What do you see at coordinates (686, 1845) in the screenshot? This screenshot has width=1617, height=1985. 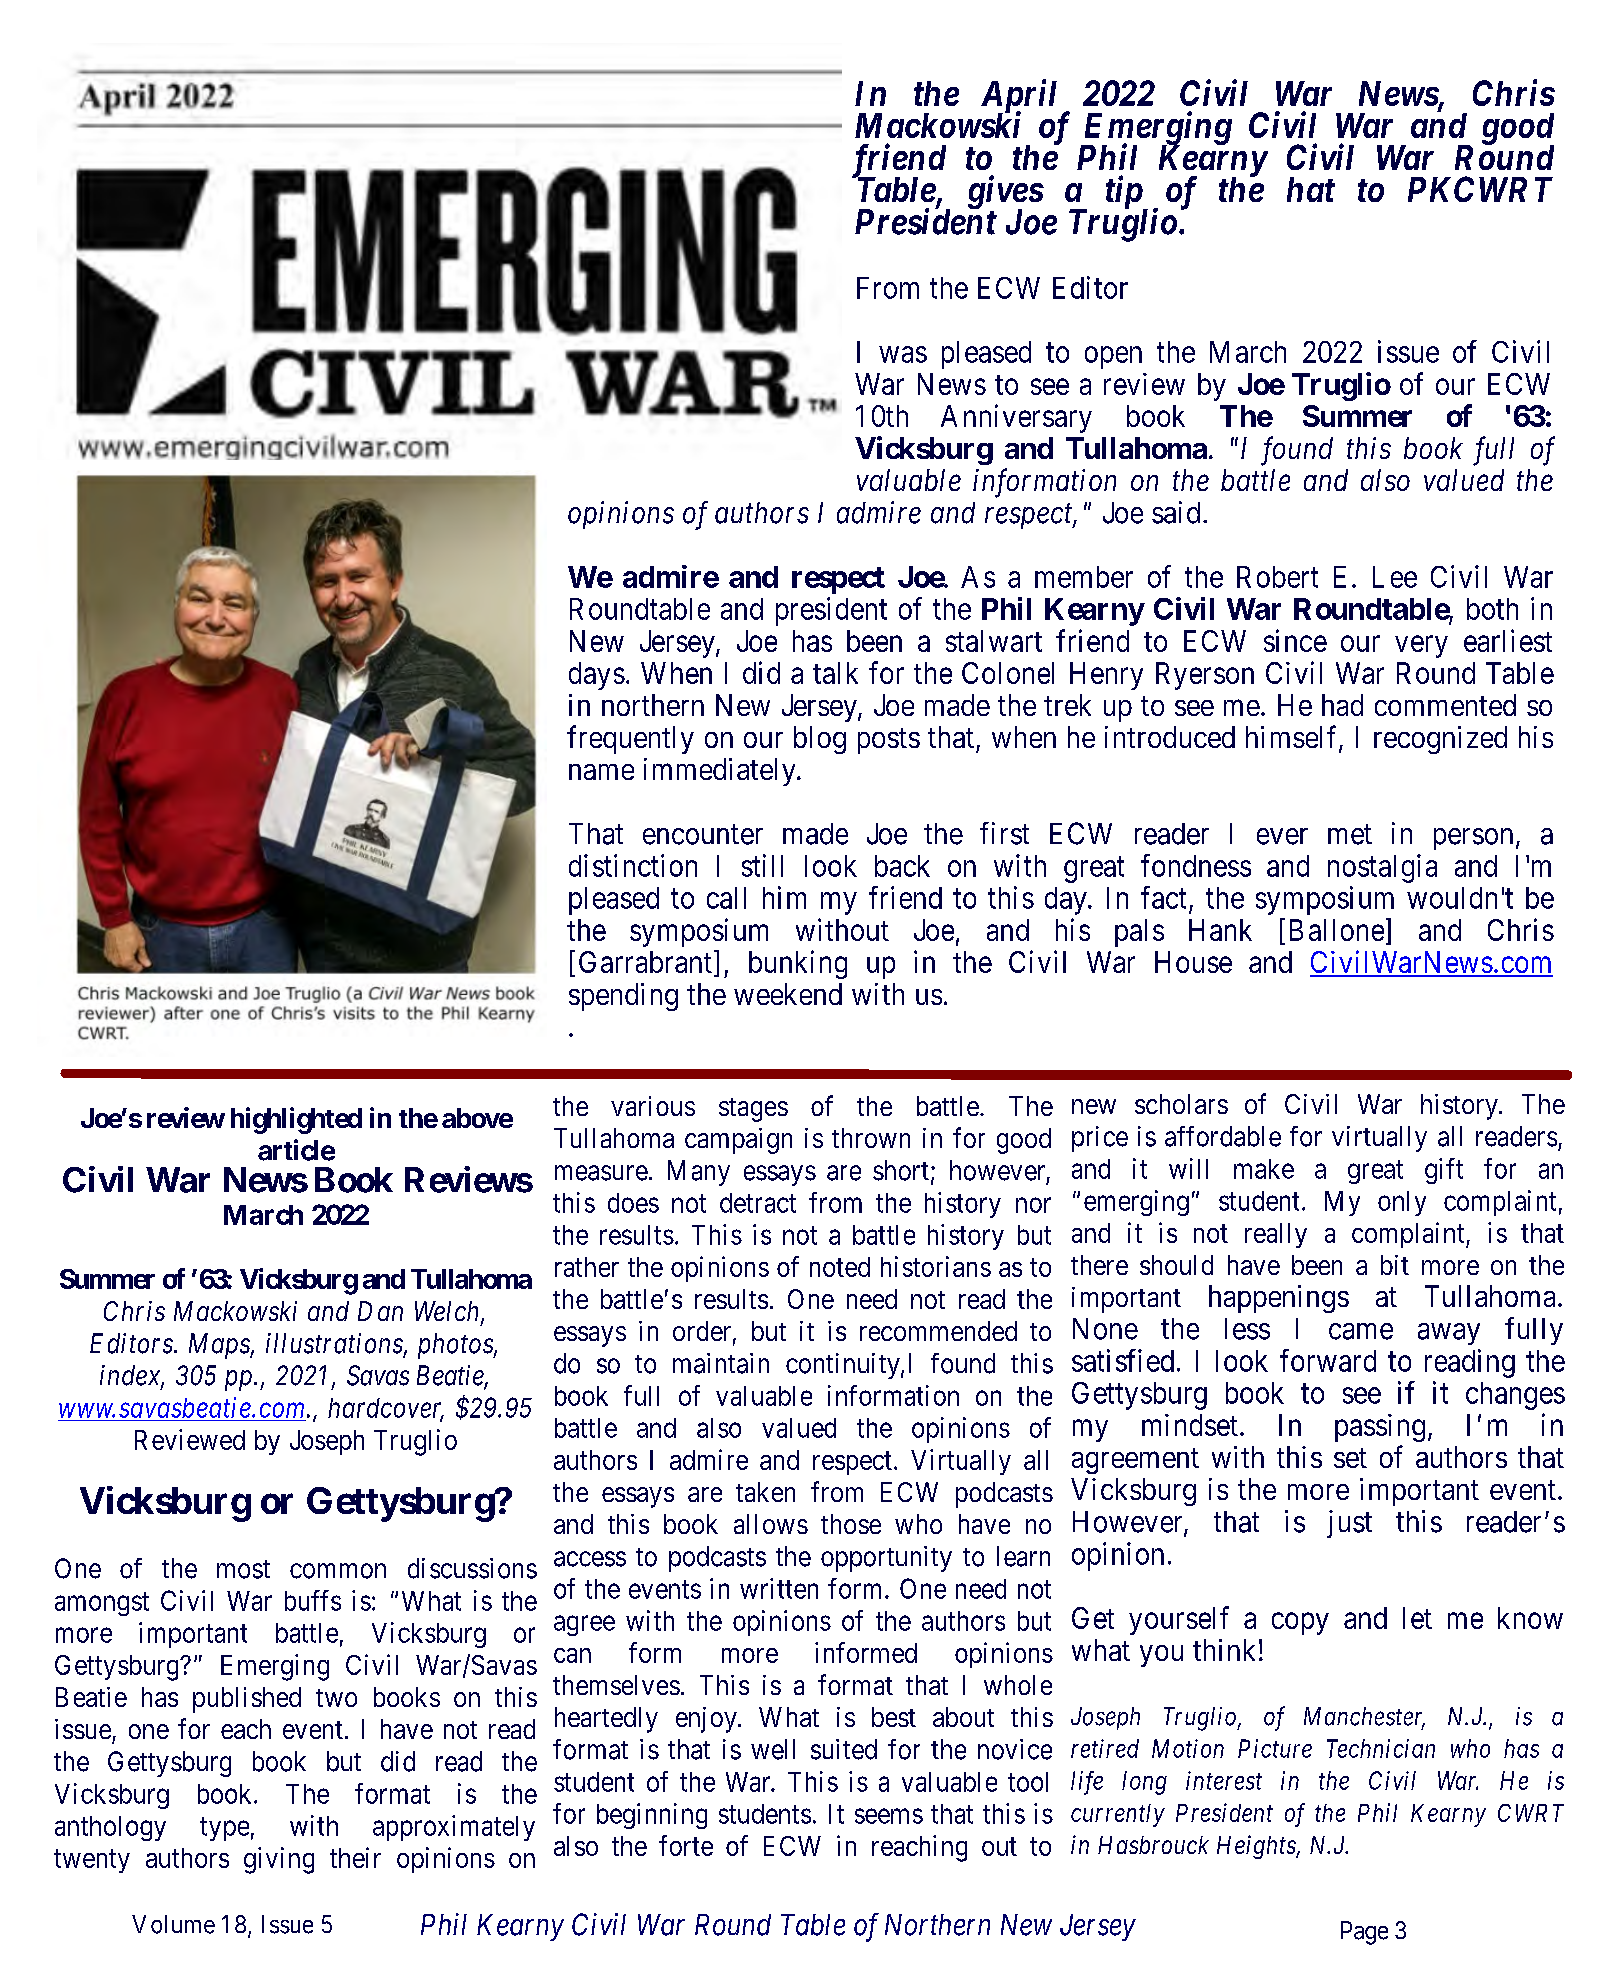 I see `forte` at bounding box center [686, 1845].
